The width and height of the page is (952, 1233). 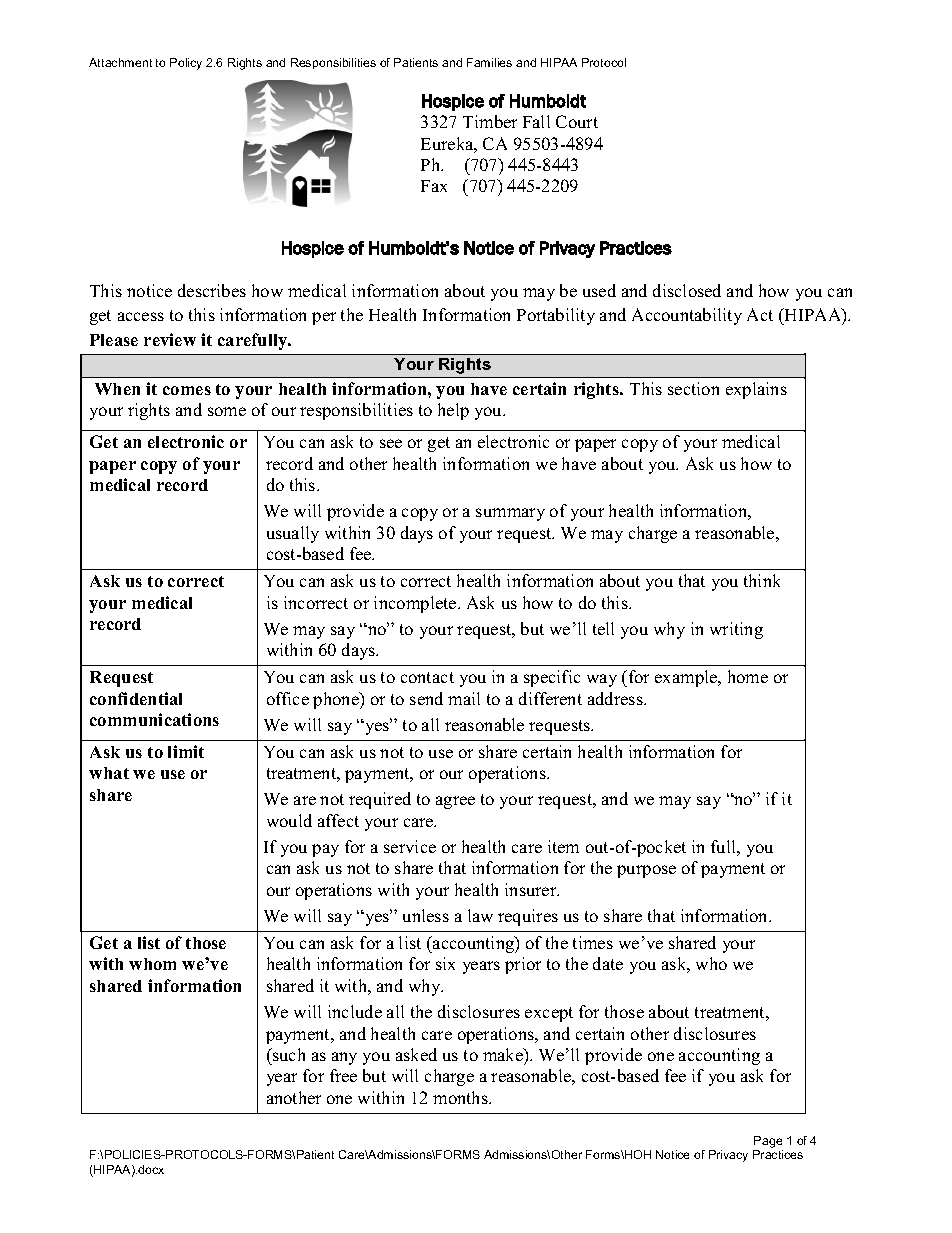 I want to click on Policy, so click(x=186, y=64).
